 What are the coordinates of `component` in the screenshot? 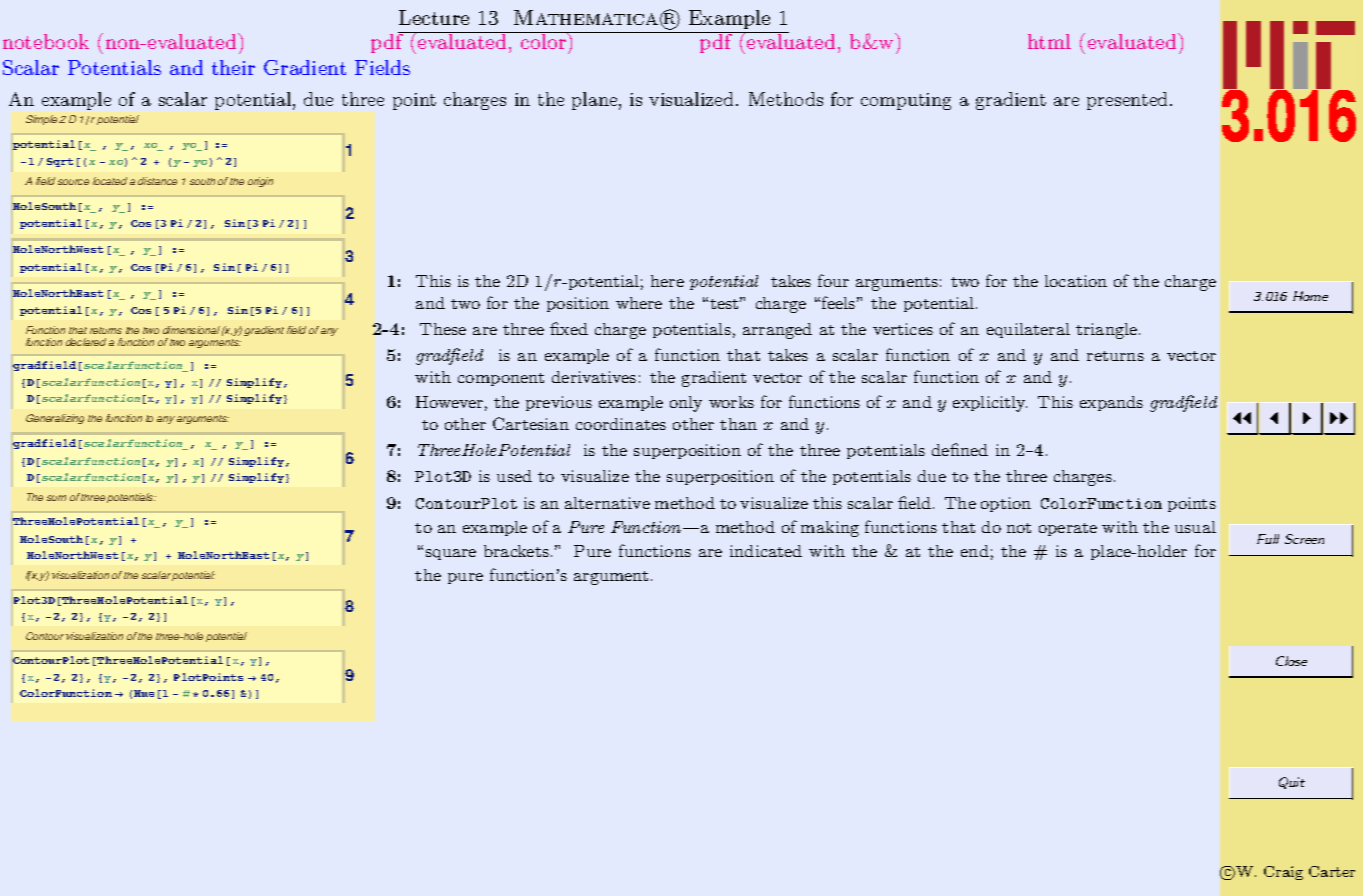 It's located at (501, 379).
